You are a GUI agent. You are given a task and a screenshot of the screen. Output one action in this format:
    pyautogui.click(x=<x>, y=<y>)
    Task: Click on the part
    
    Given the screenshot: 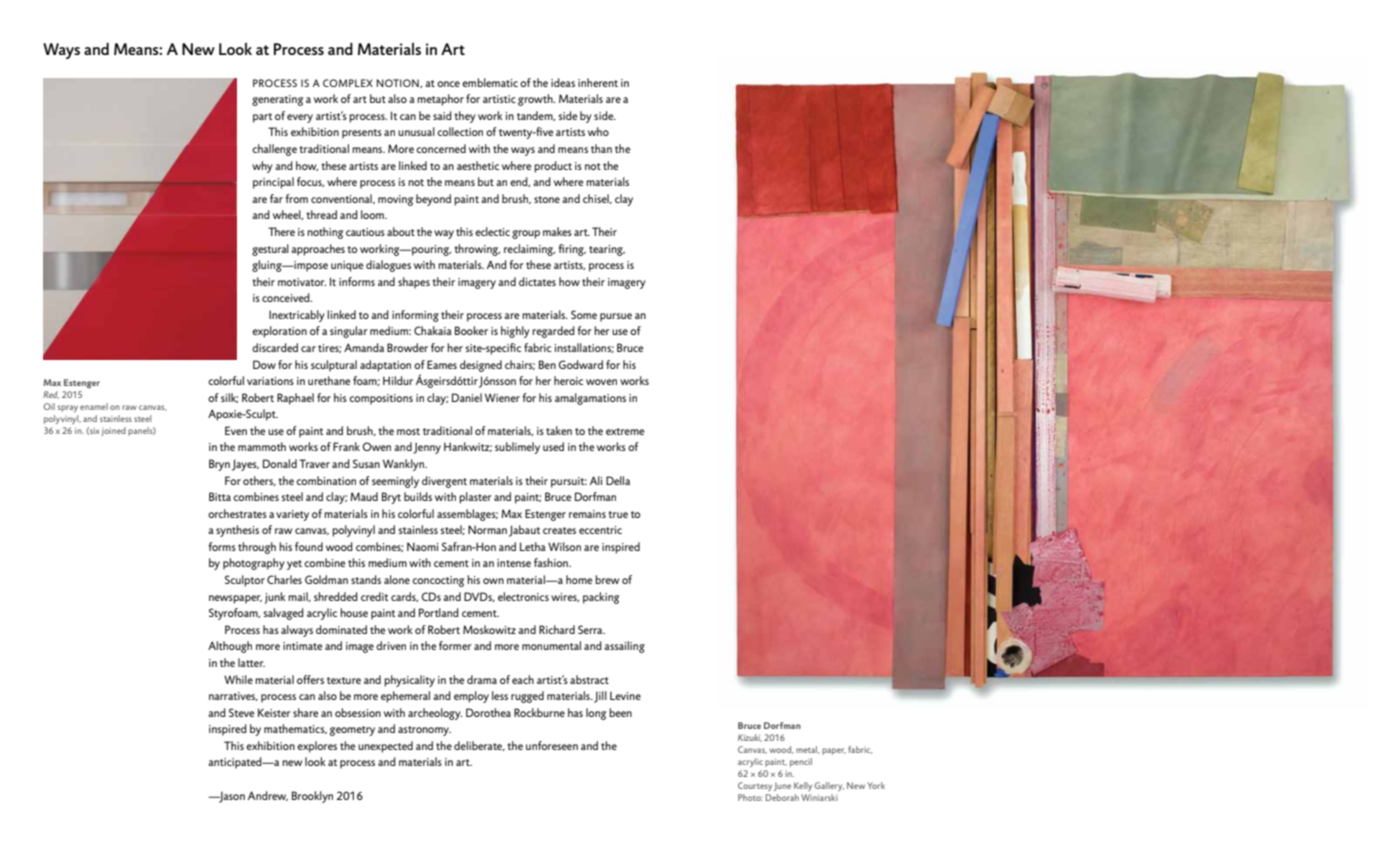 What is the action you would take?
    pyautogui.click(x=262, y=118)
